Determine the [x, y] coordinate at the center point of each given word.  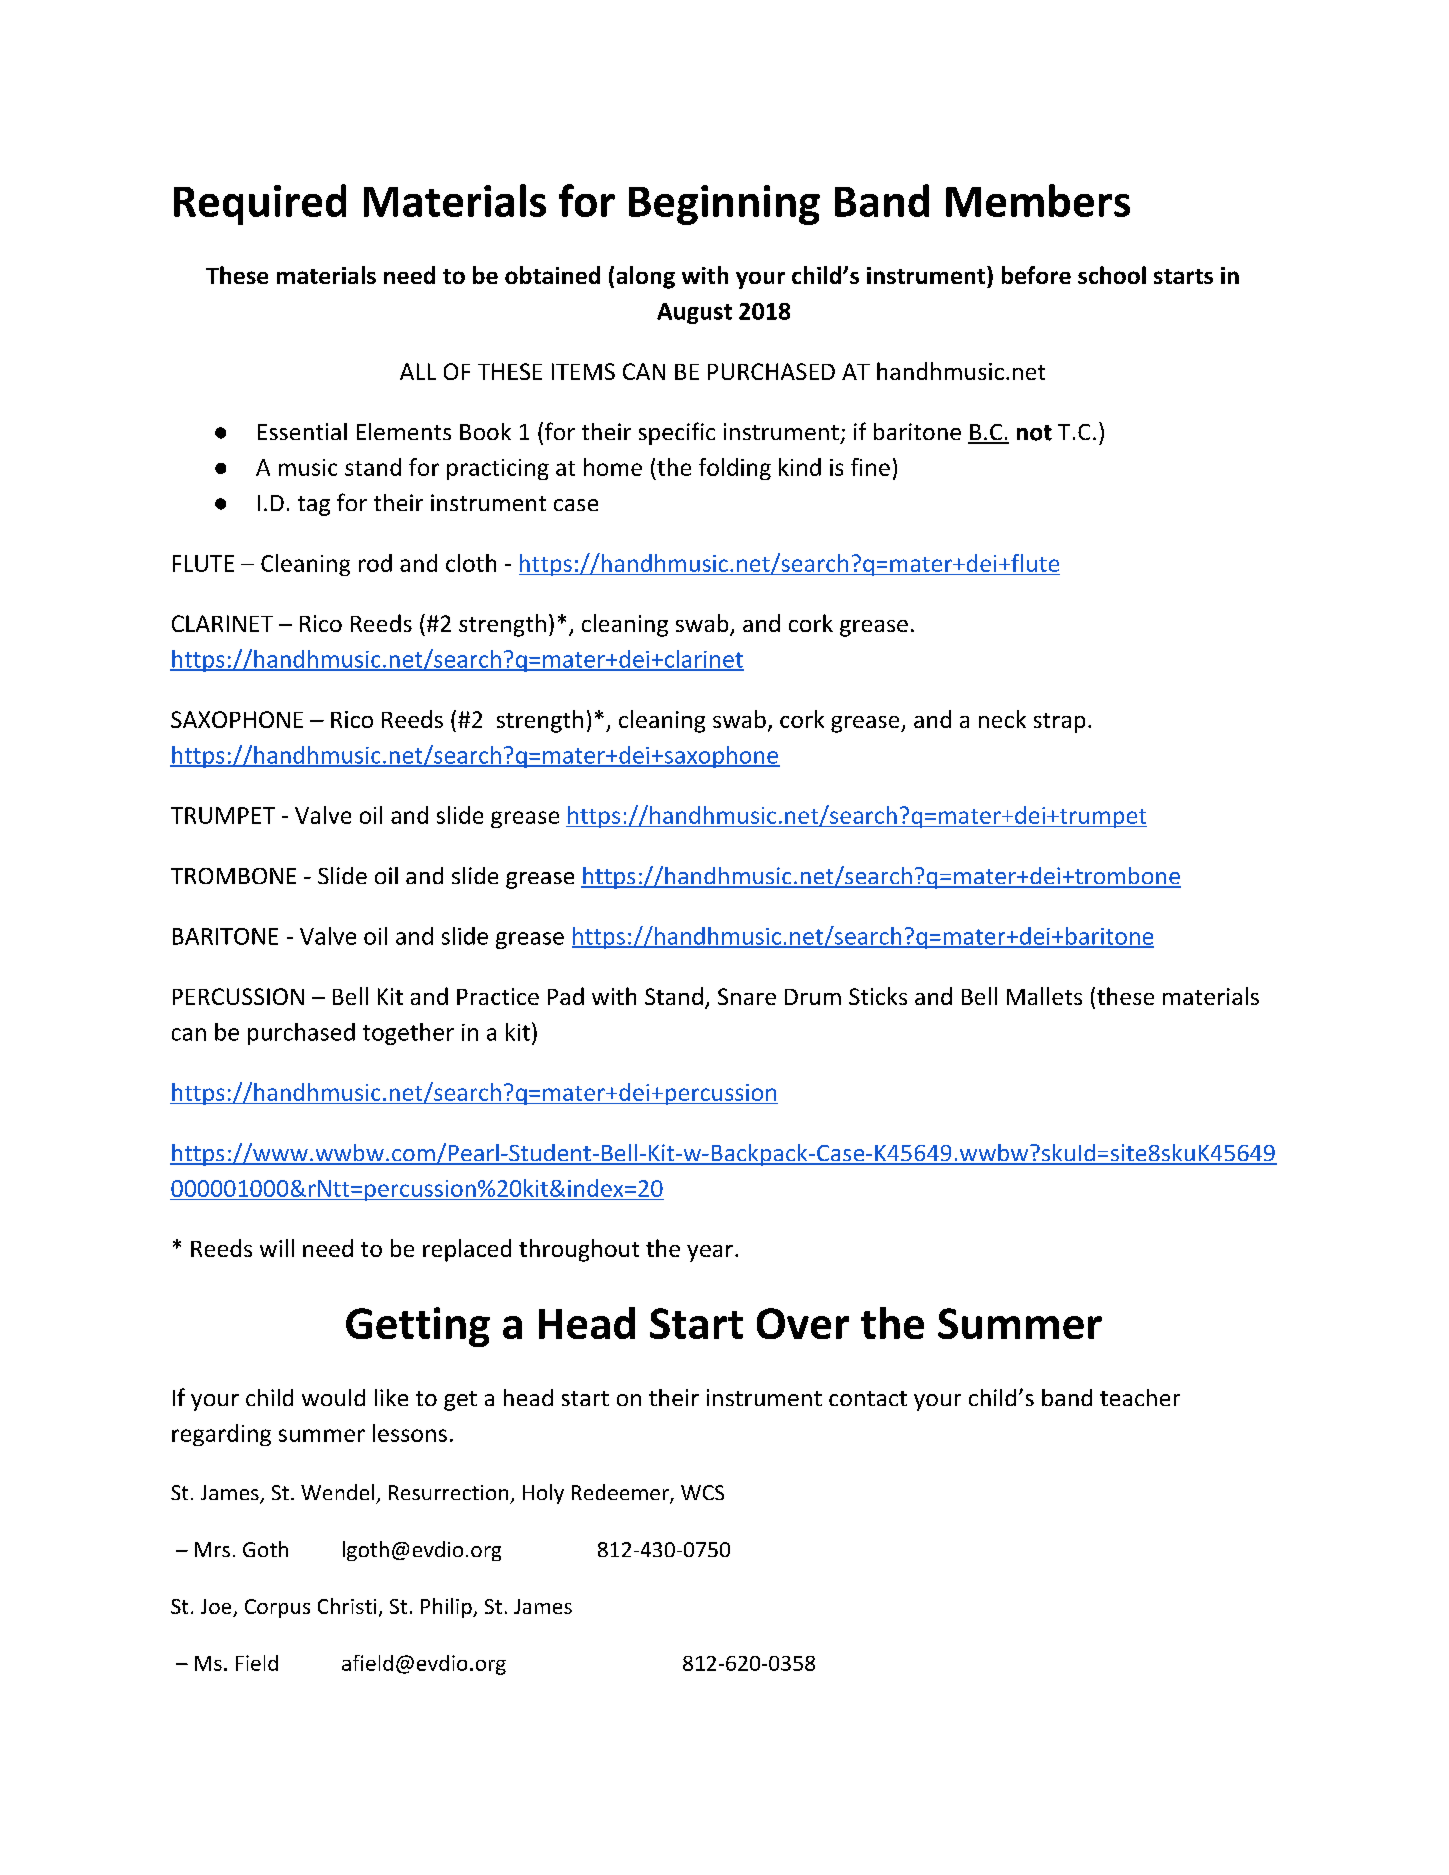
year [710, 1253]
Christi [347, 1606]
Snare [747, 996]
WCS [702, 1492]
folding [735, 469]
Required [260, 204]
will [277, 1248]
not [1034, 433]
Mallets [1044, 996]
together [408, 1034]
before [1036, 275]
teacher [1140, 1397]
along [646, 277]
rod [375, 563]
